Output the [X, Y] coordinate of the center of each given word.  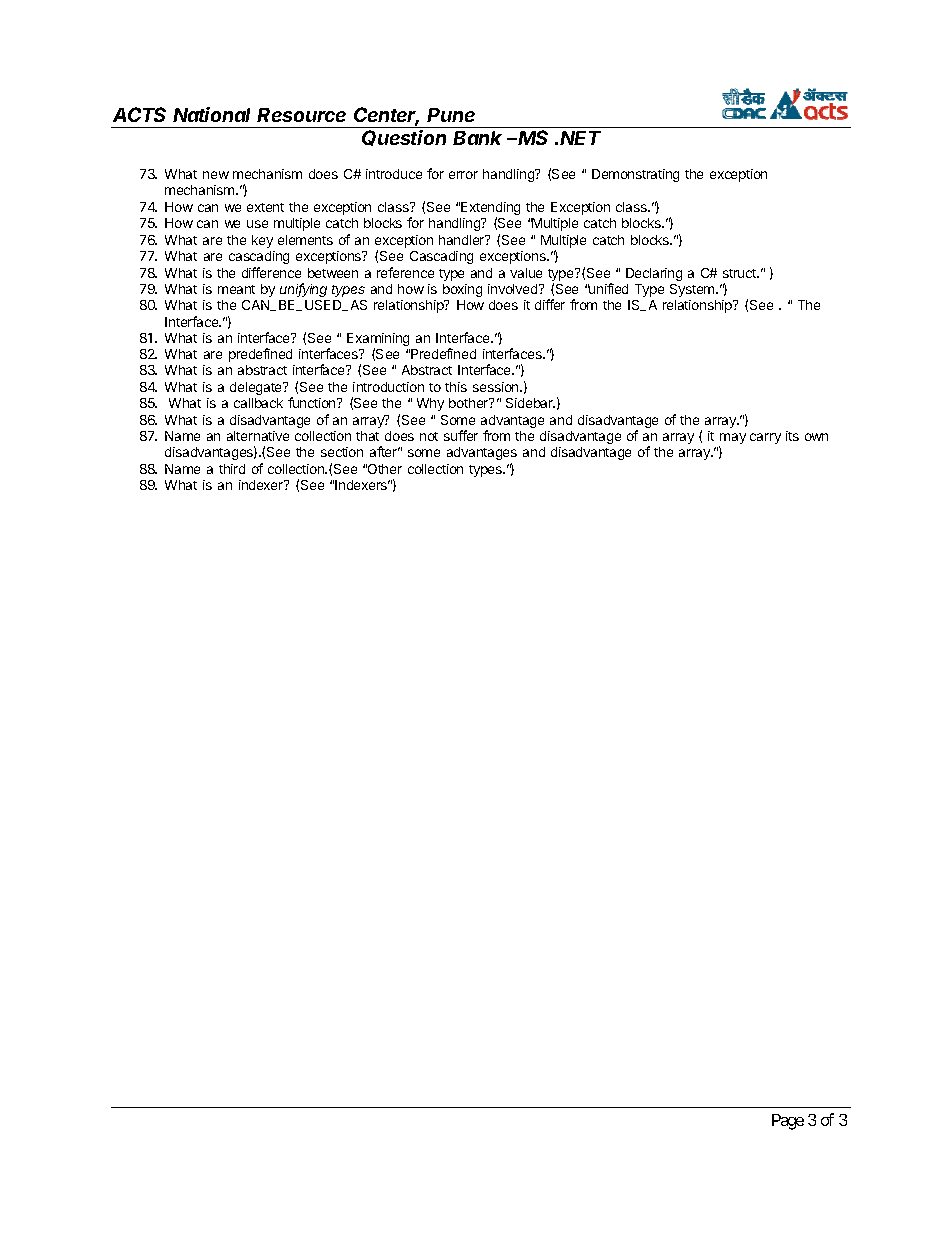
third [232, 469]
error [463, 175]
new [216, 175]
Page [788, 1122]
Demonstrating [635, 175]
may [732, 440]
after [385, 451]
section [342, 452]
